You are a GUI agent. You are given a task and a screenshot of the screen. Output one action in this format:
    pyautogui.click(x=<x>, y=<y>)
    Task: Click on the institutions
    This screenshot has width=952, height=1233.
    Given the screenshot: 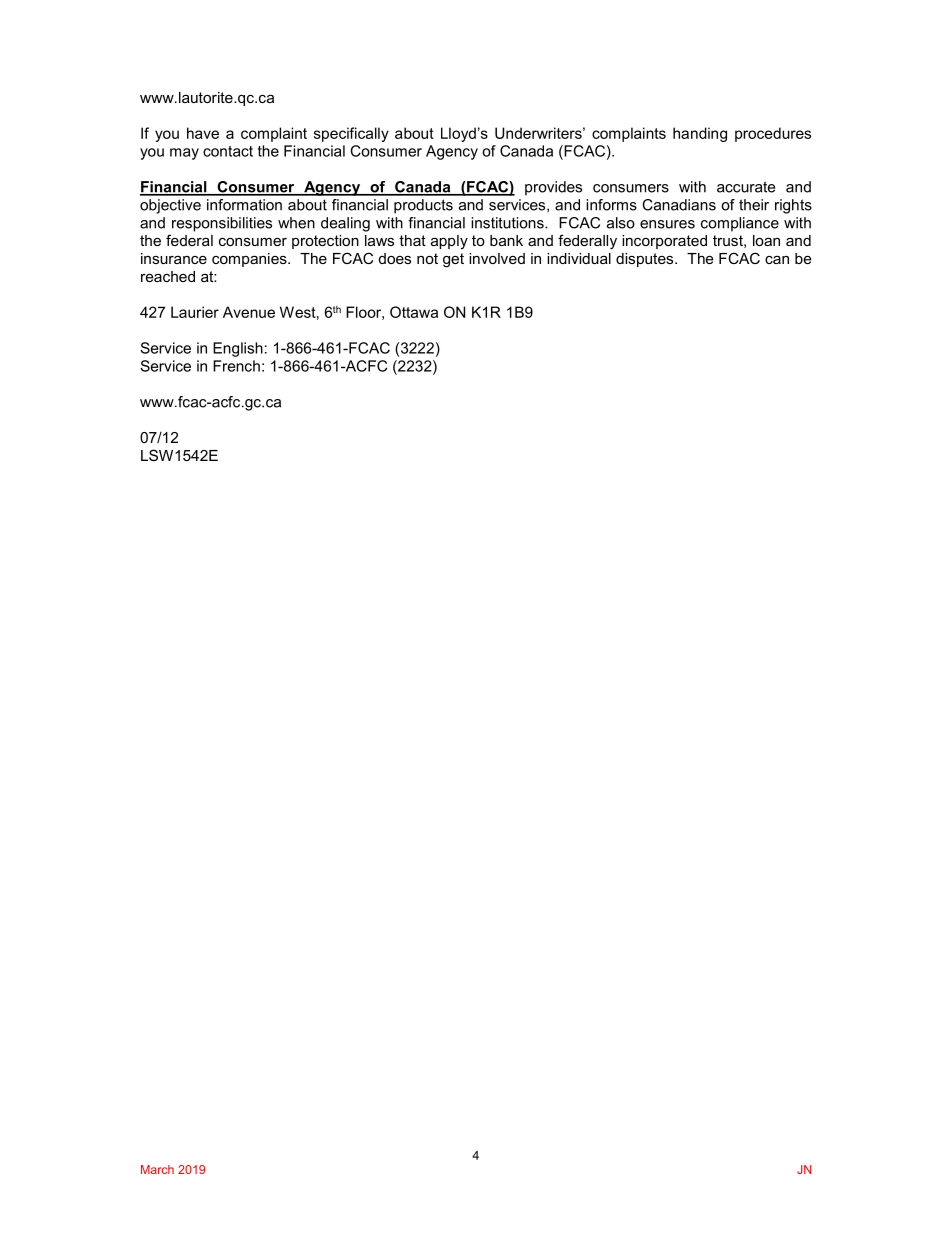 What is the action you would take?
    pyautogui.click(x=508, y=223)
